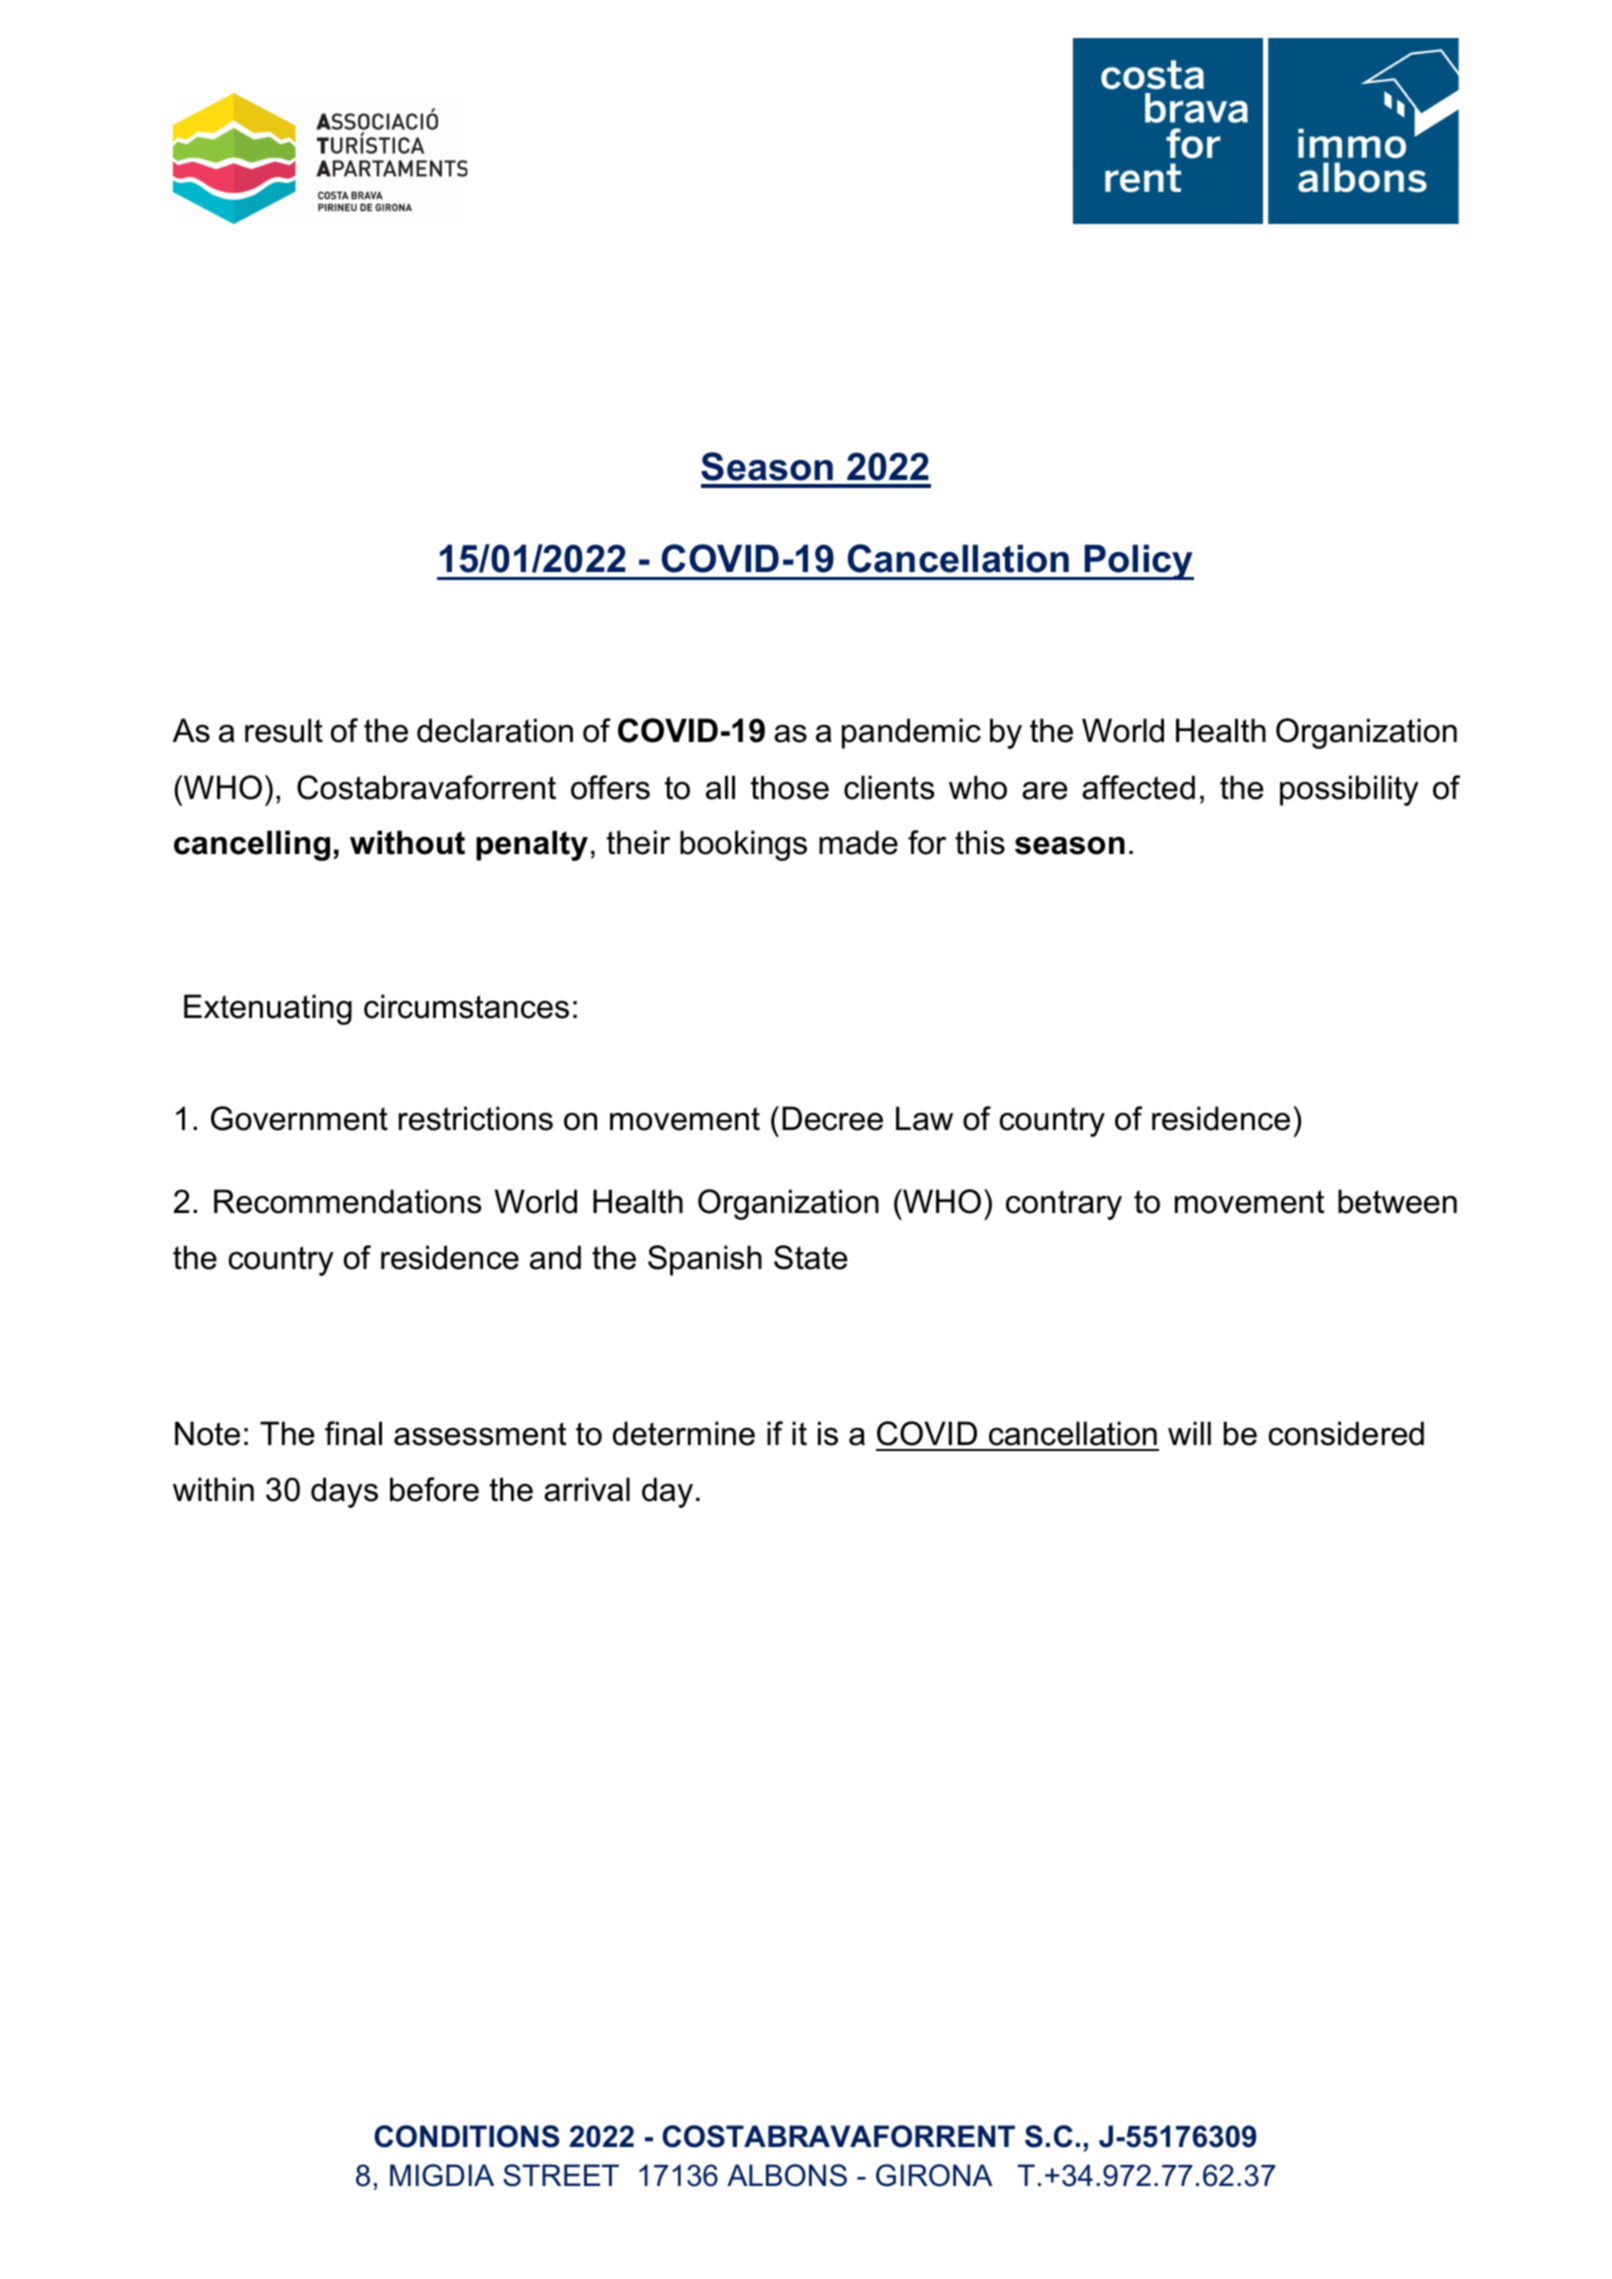  What do you see at coordinates (911, 733) in the screenshot?
I see `pandemic` at bounding box center [911, 733].
